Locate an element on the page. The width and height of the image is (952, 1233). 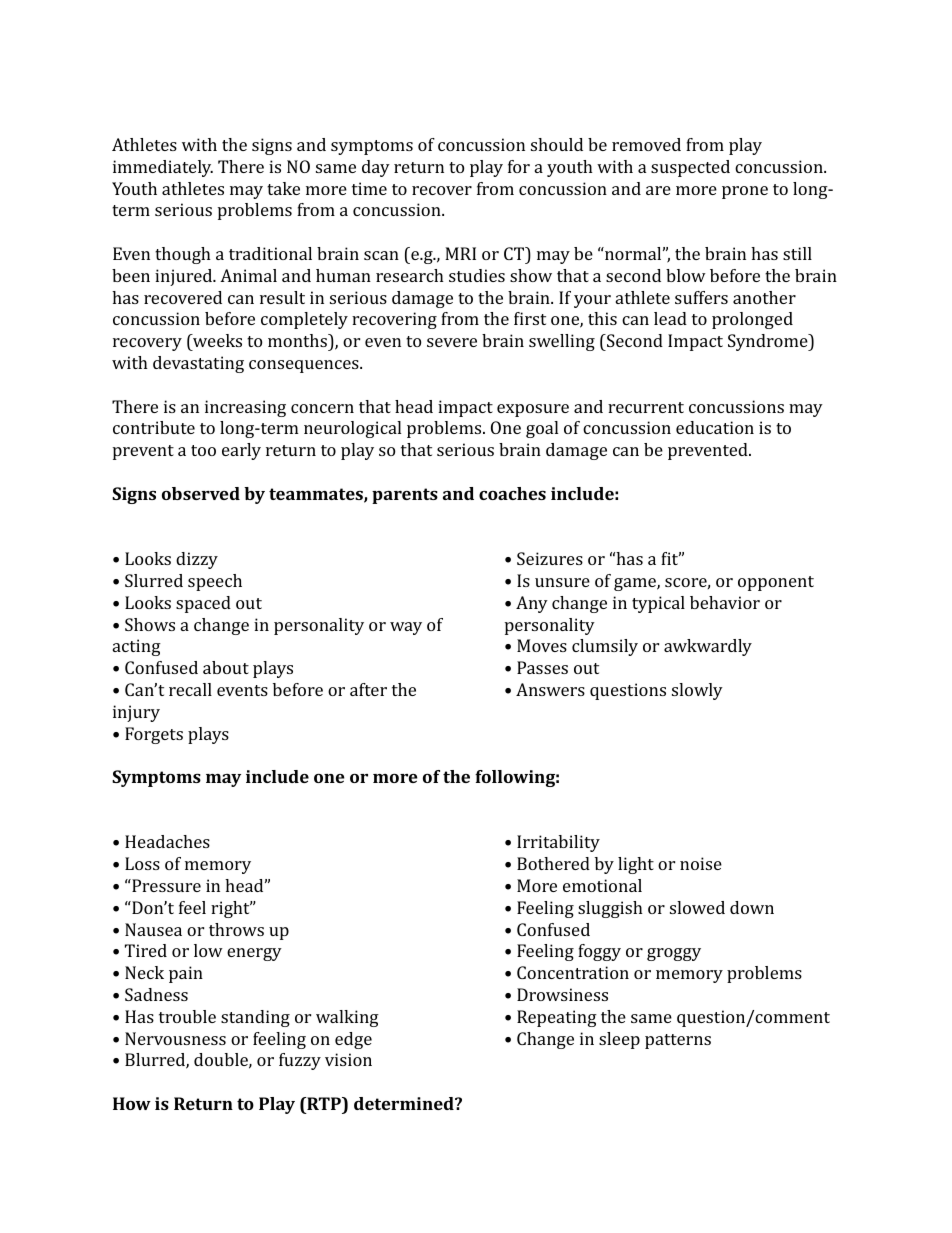
suspected is located at coordinates (690, 168).
